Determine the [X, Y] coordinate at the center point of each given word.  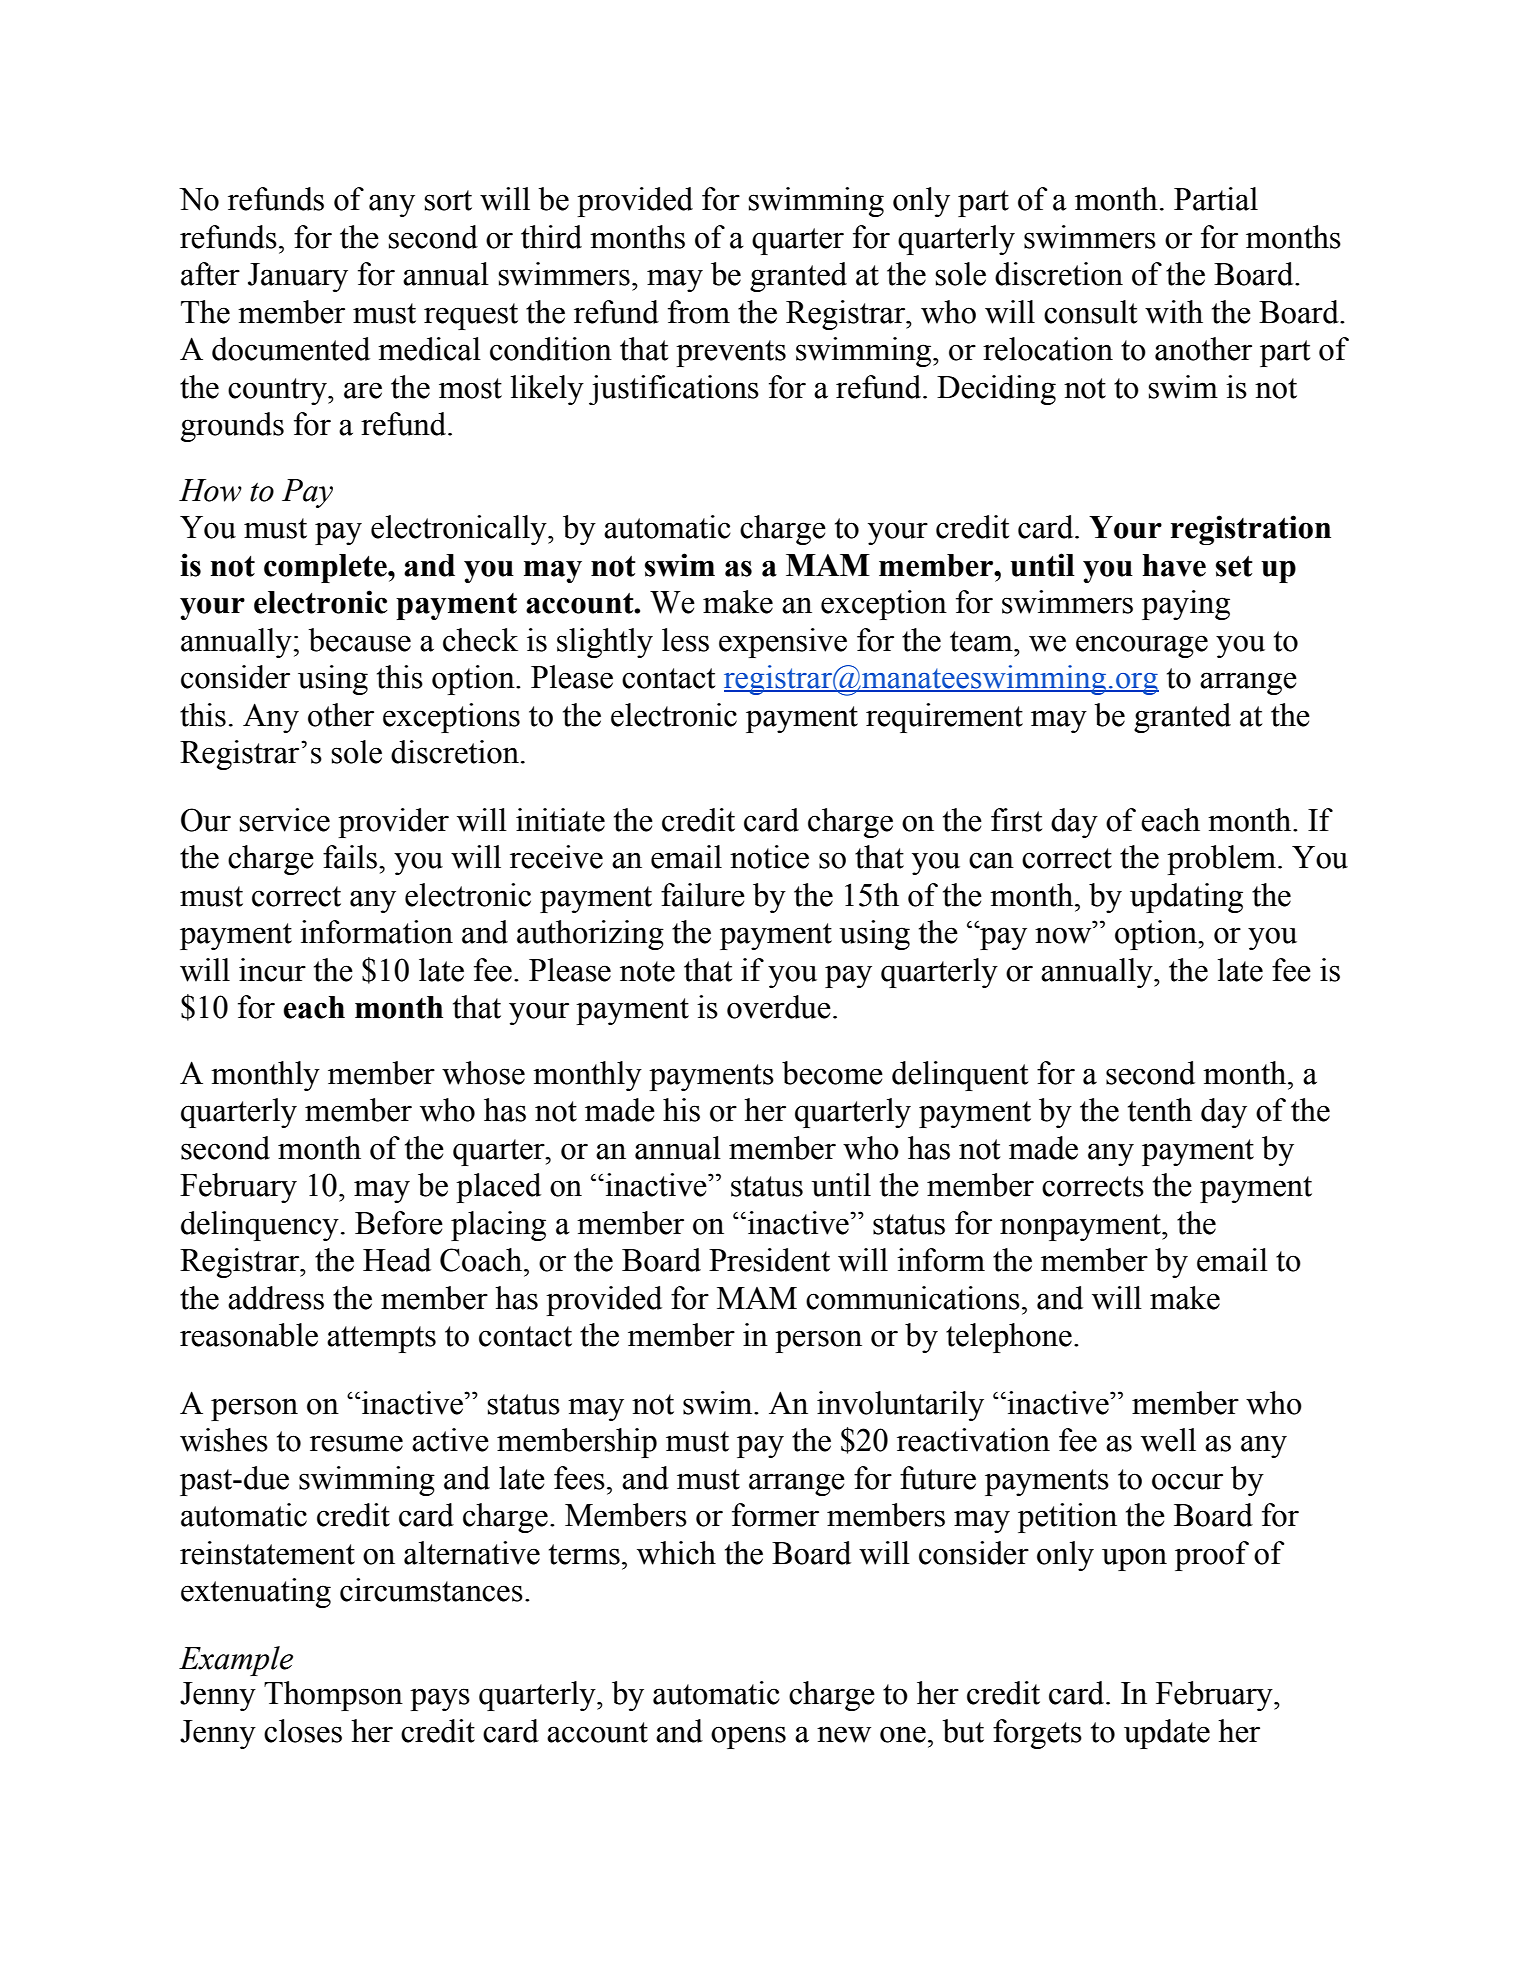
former [775, 1515]
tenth [1160, 1110]
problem [1221, 860]
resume [356, 1443]
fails [351, 857]
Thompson [333, 1696]
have [1174, 565]
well [1168, 1440]
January [298, 277]
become [832, 1073]
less [685, 640]
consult [1090, 312]
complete [326, 568]
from [699, 312]
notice [769, 857]
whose [483, 1073]
